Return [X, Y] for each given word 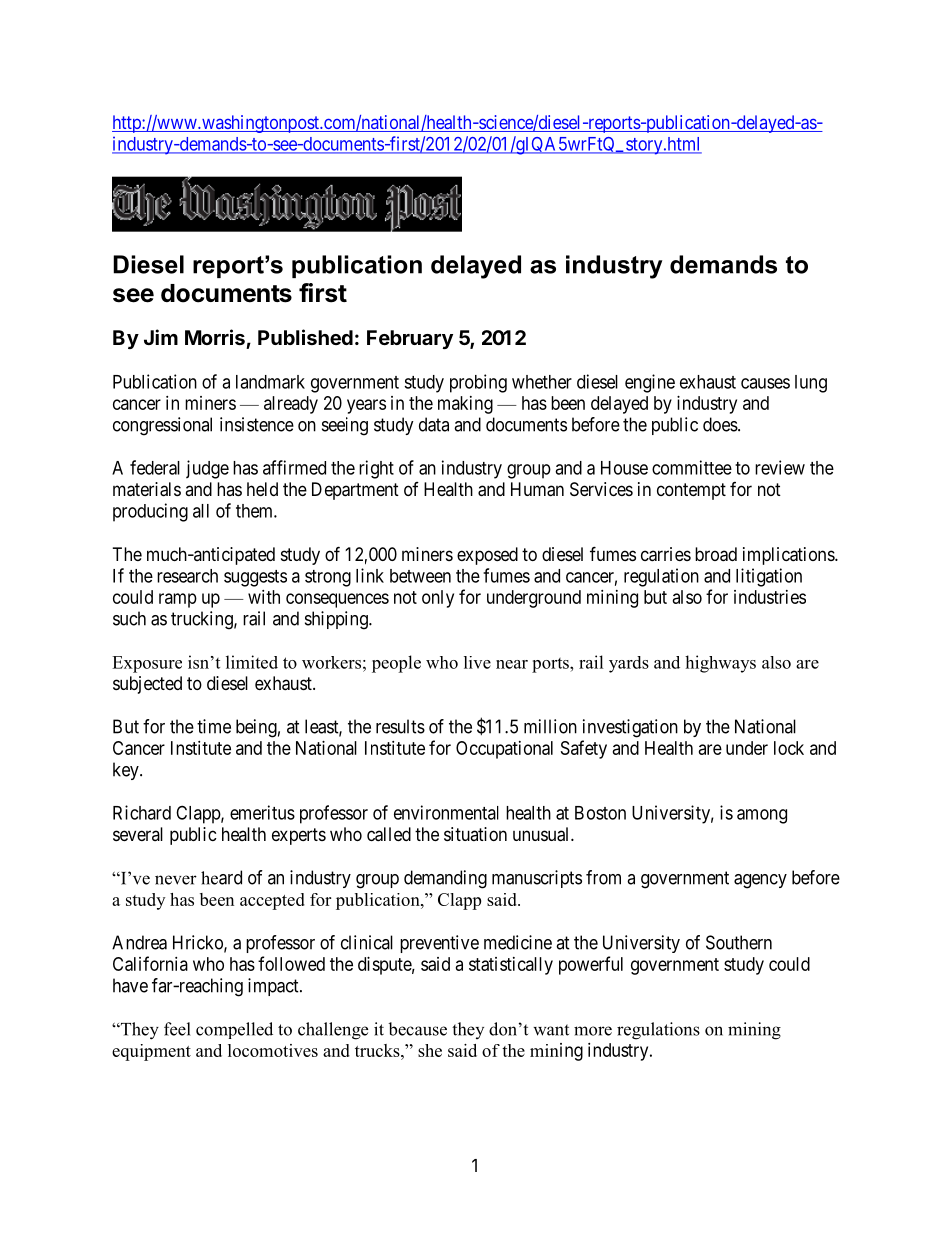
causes [765, 383]
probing [478, 383]
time [214, 726]
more [593, 1031]
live [477, 662]
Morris [215, 337]
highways [720, 664]
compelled [234, 1030]
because [417, 1029]
